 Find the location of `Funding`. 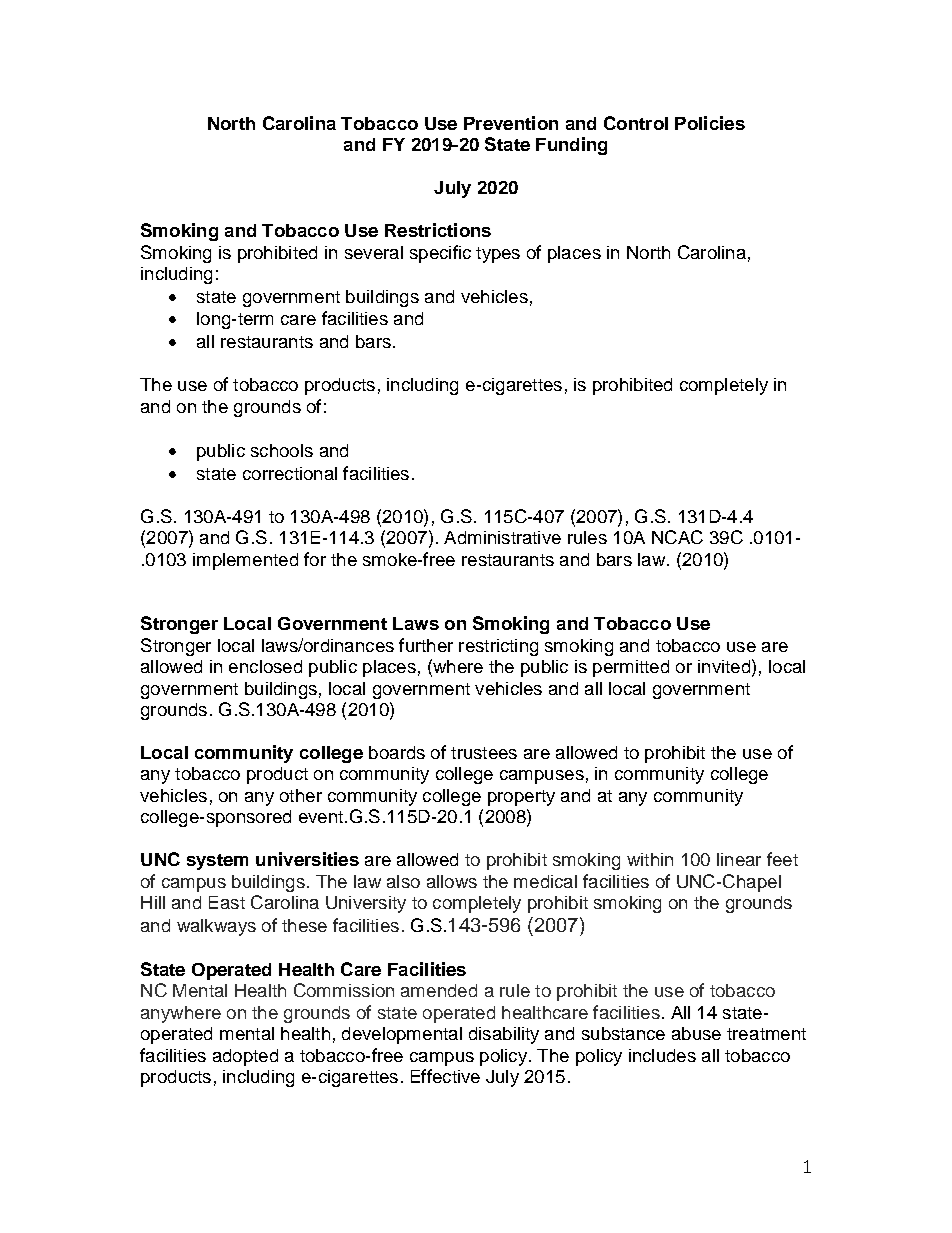

Funding is located at coordinates (571, 146).
